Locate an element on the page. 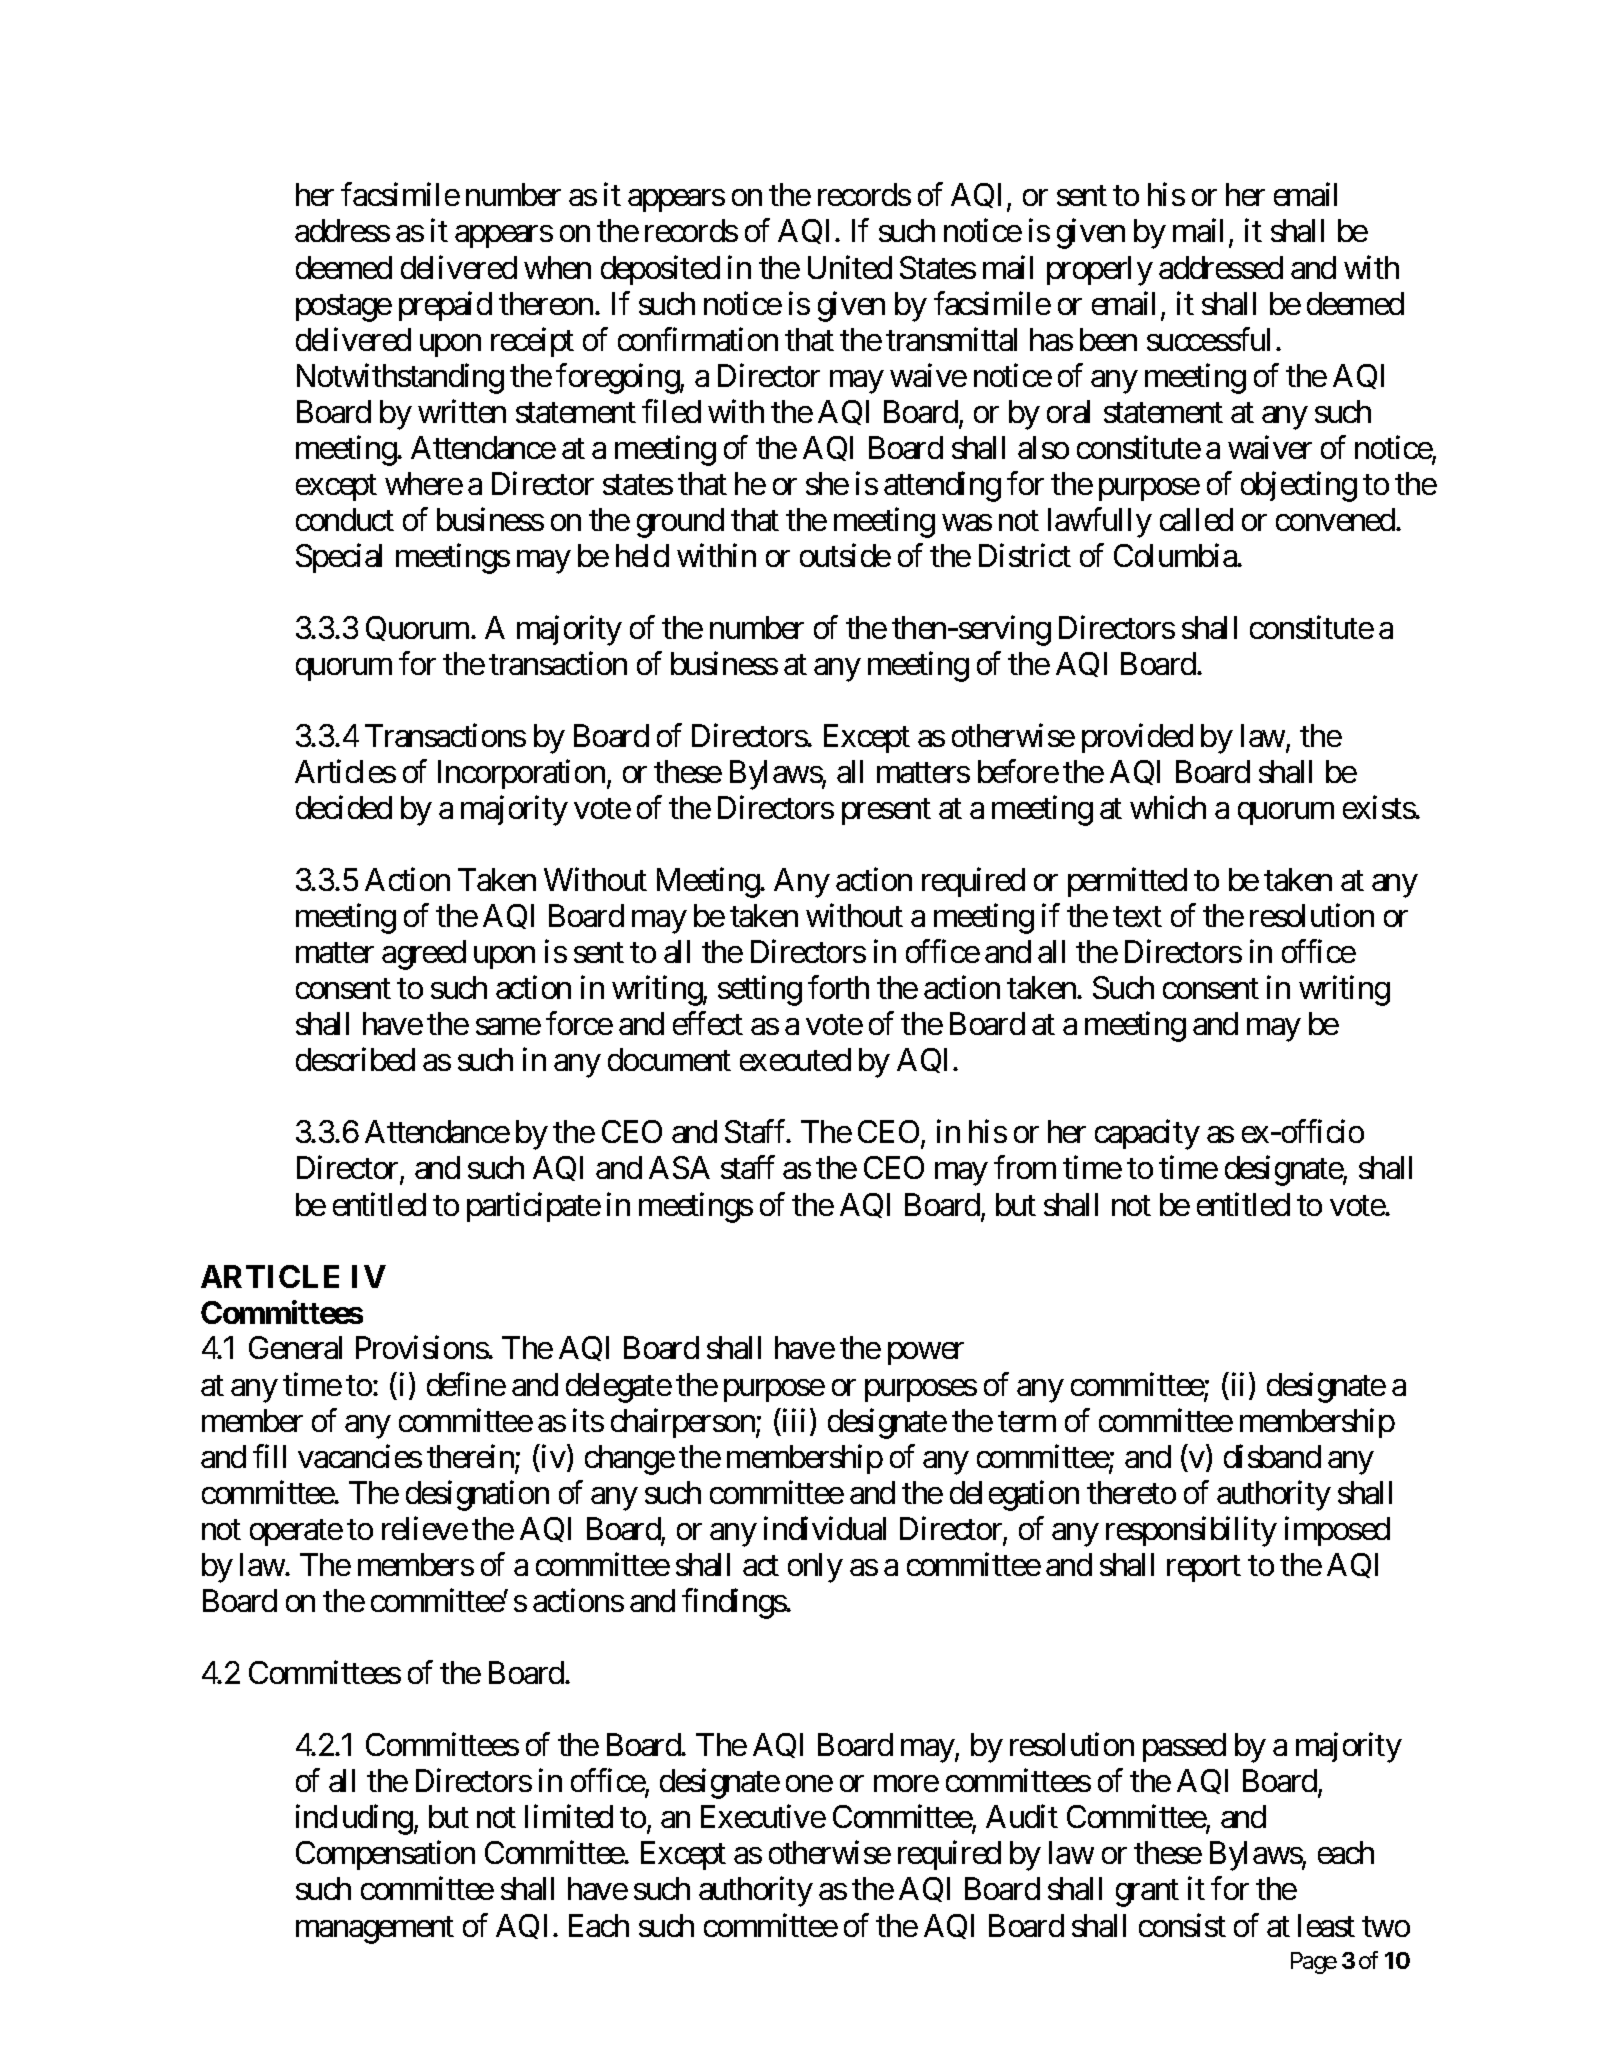  disband is located at coordinates (1272, 1456).
